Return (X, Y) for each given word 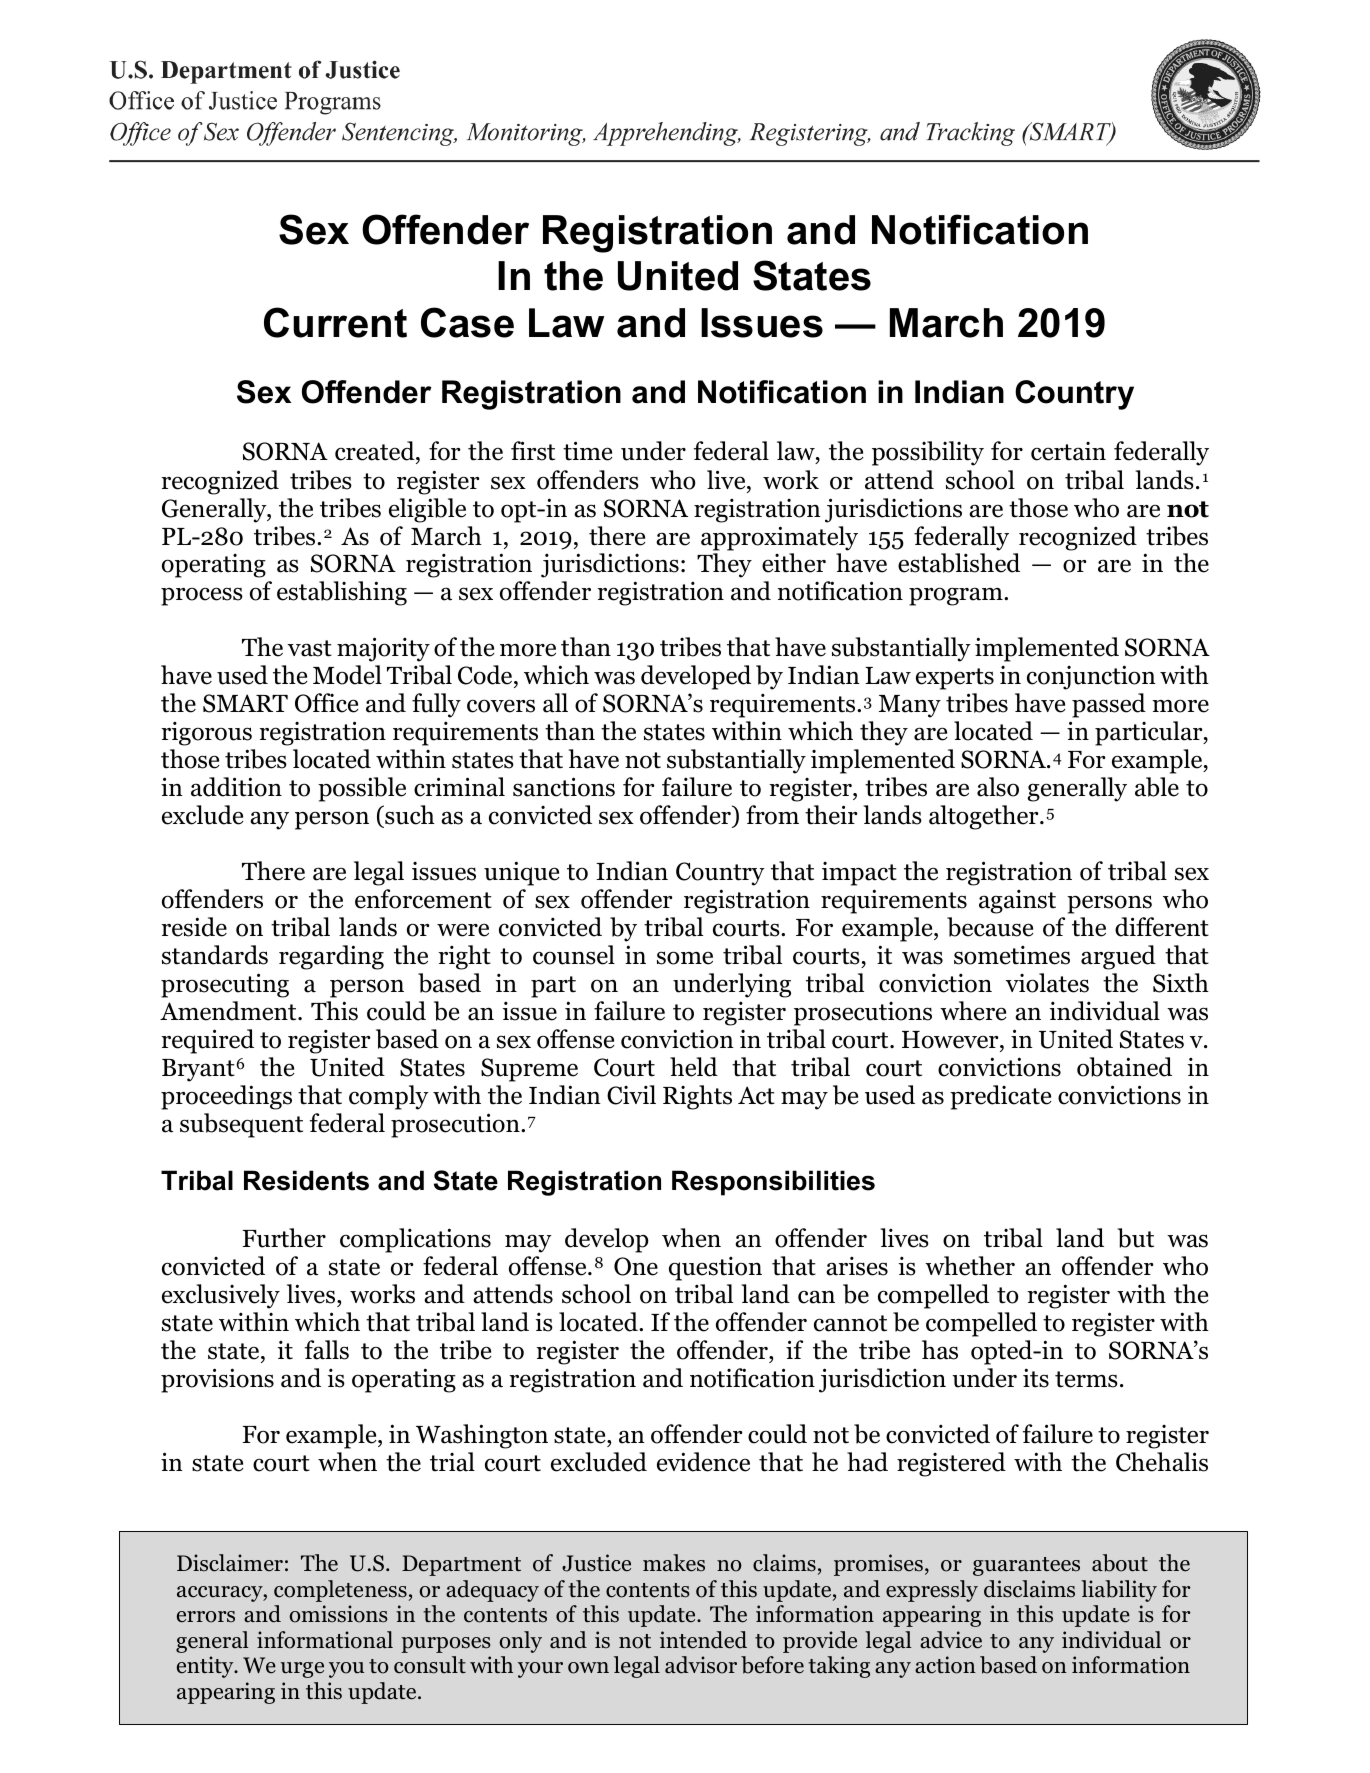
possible (362, 789)
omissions (338, 1614)
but (1136, 1238)
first (533, 451)
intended (703, 1640)
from (772, 815)
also (998, 787)
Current (335, 322)
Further (284, 1238)
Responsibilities (773, 1183)
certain (1068, 451)
